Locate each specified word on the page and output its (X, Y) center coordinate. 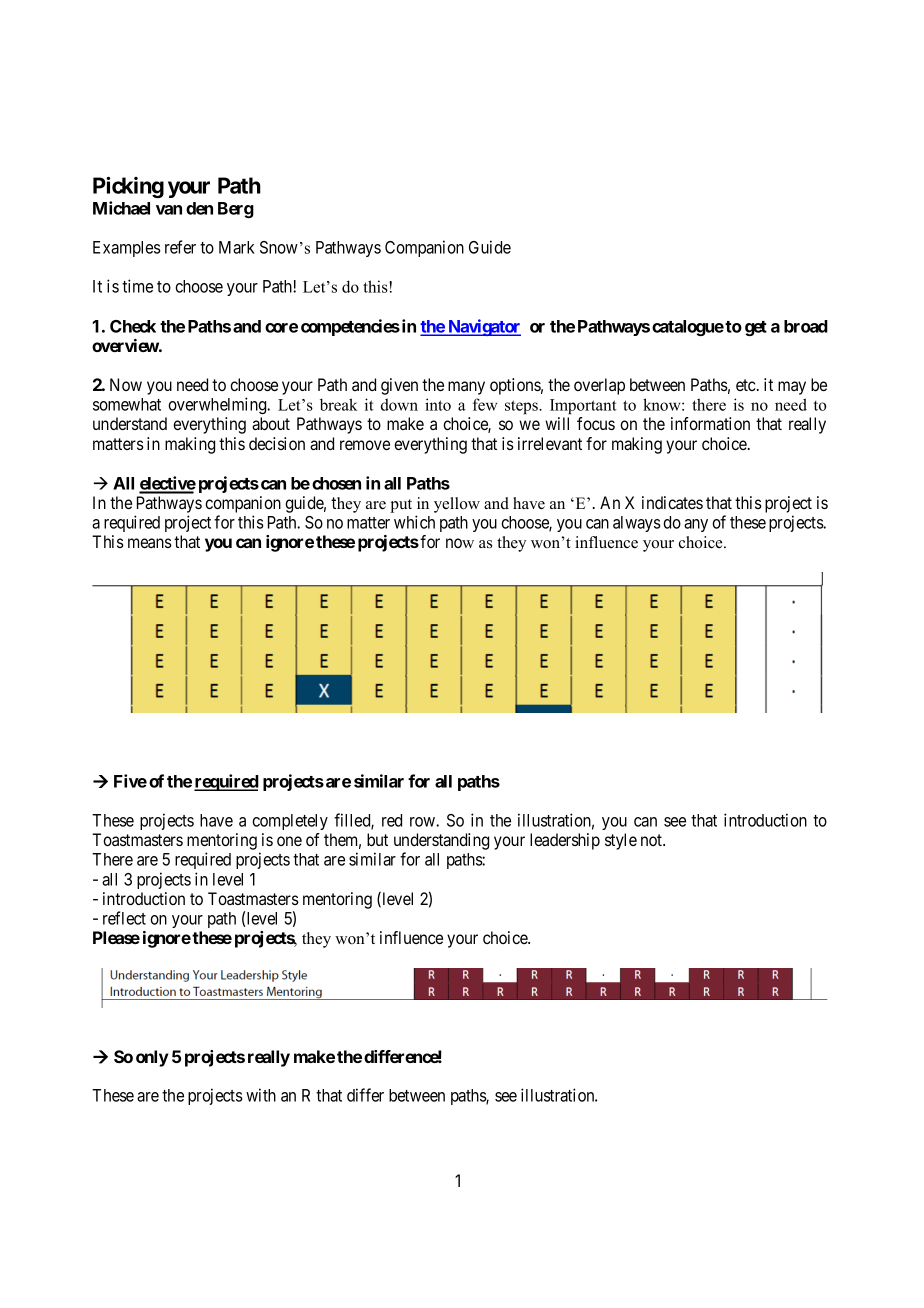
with (261, 1095)
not (653, 840)
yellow (457, 505)
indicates (672, 502)
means (150, 543)
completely (290, 822)
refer (180, 247)
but (377, 839)
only (152, 1058)
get (756, 328)
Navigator (483, 327)
